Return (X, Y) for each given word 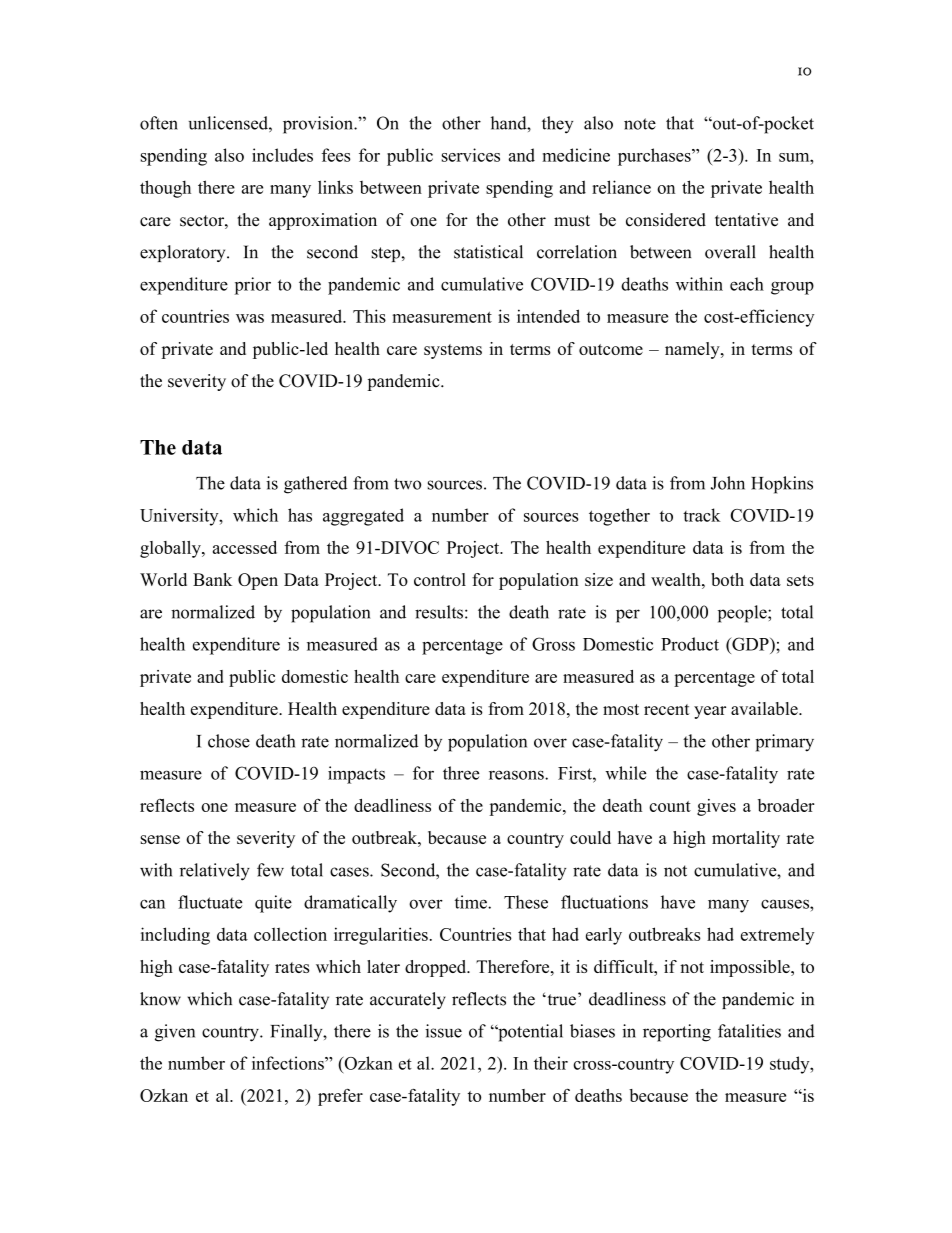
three (461, 773)
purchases (655, 157)
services (471, 155)
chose (229, 741)
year (710, 712)
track (702, 515)
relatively (215, 872)
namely (693, 350)
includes (282, 155)
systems (453, 351)
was (250, 318)
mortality (746, 839)
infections (289, 1063)
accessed (245, 547)
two (407, 484)
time (472, 902)
